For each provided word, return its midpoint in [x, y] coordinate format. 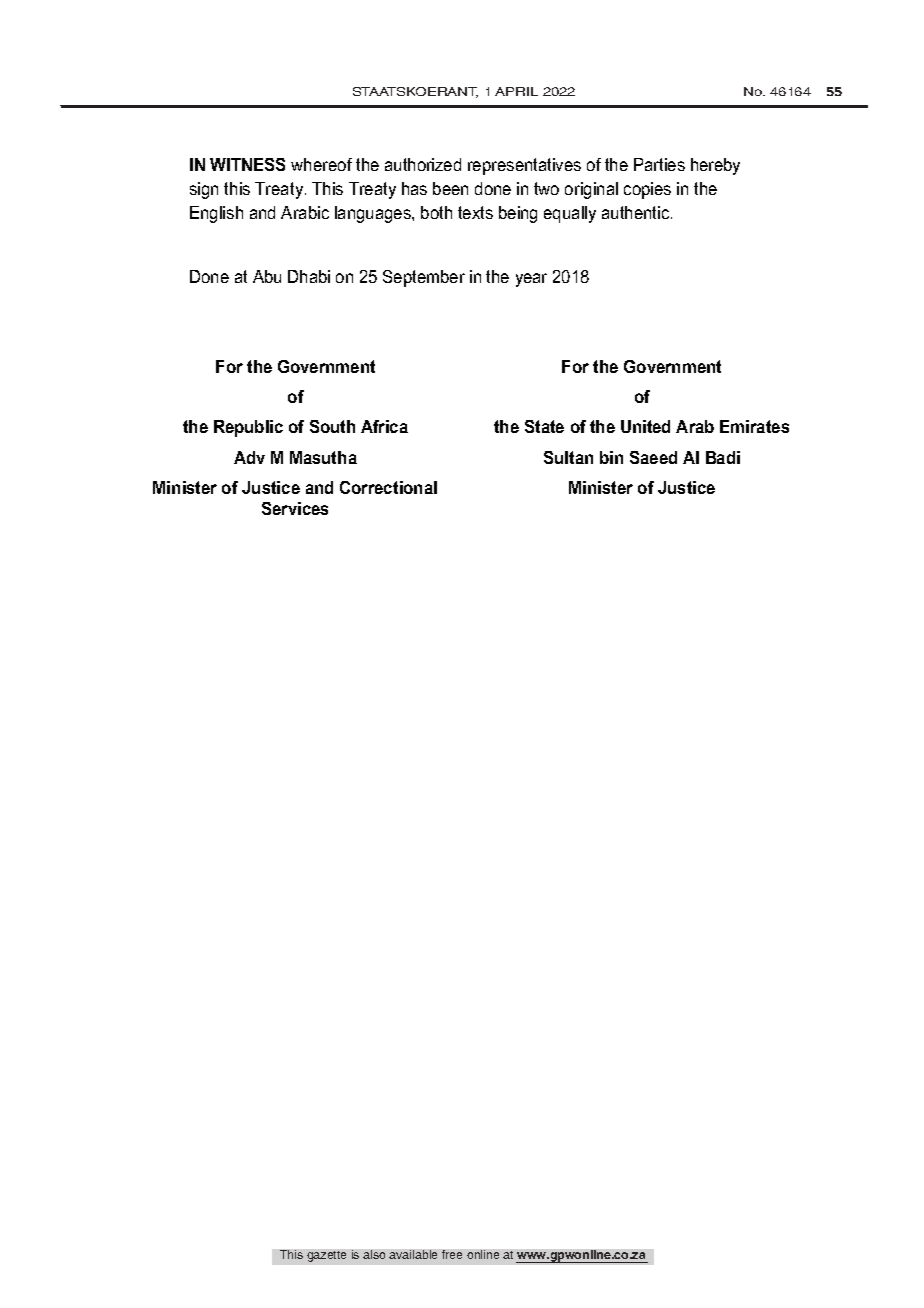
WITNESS [247, 164]
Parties [659, 164]
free [452, 1254]
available [413, 1254]
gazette [326, 1256]
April [516, 91]
